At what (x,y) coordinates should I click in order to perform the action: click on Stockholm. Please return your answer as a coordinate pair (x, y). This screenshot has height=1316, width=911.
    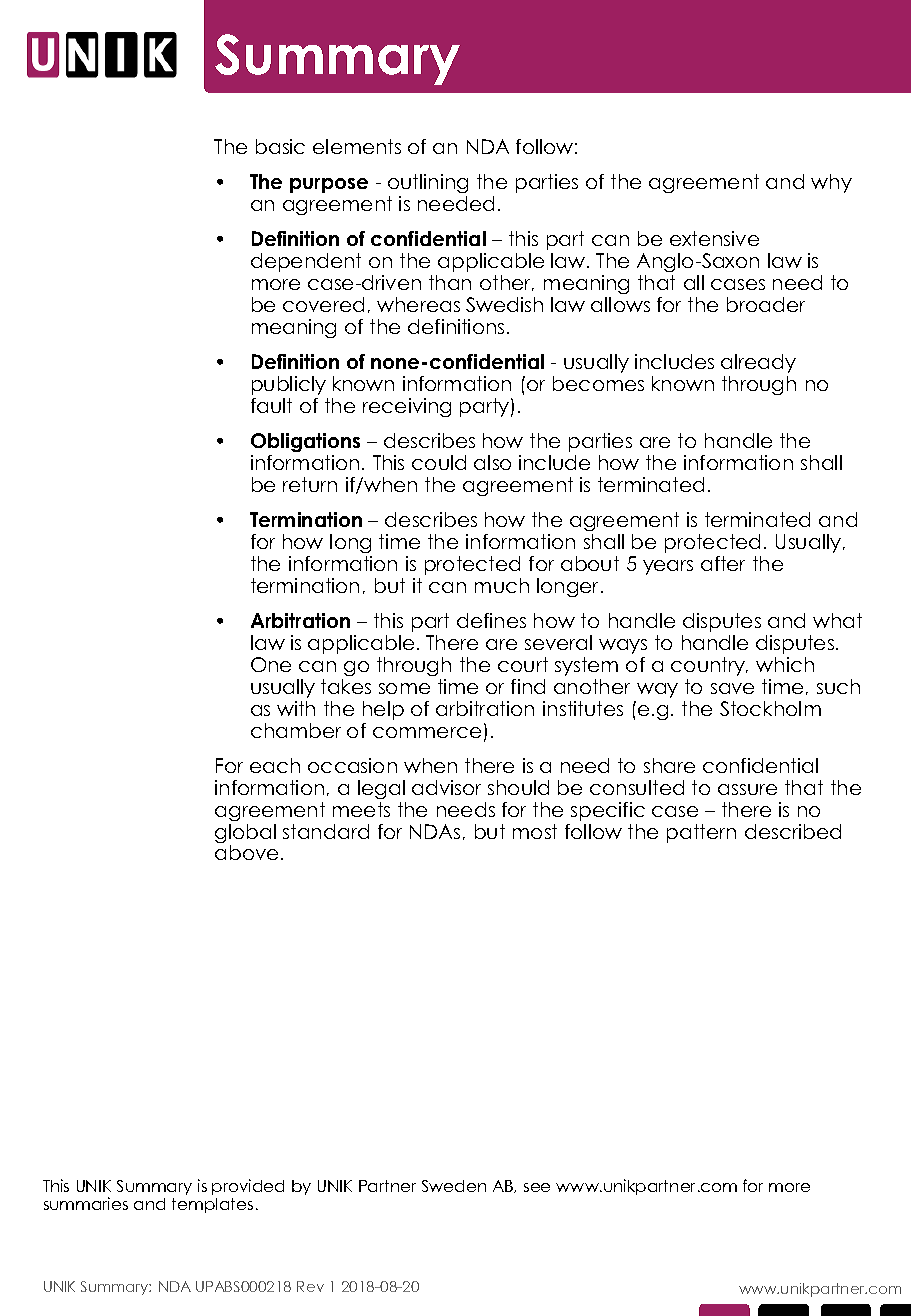
    Looking at the image, I should click on (770, 708).
